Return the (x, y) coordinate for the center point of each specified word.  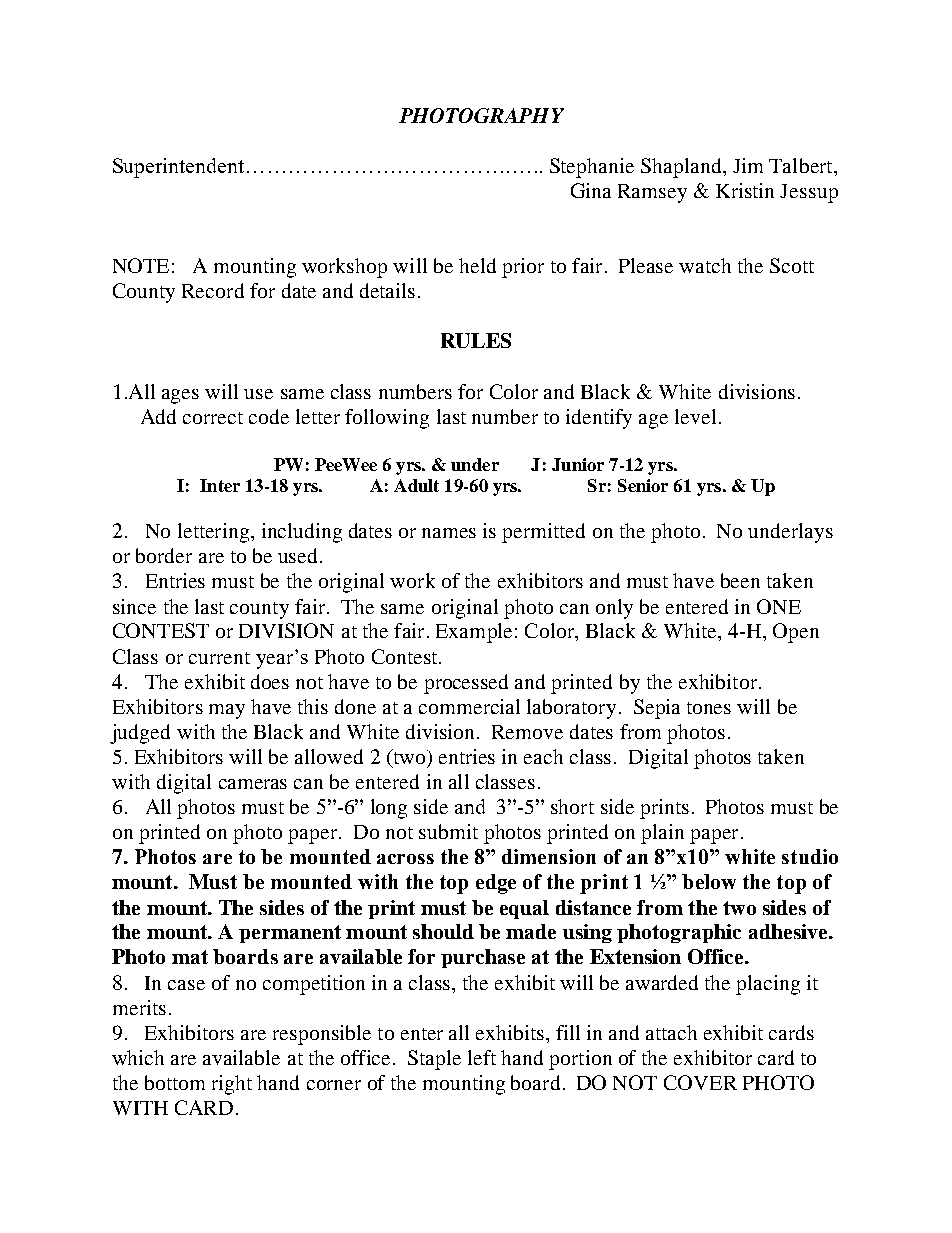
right (232, 1085)
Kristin (745, 190)
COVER (700, 1082)
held (477, 265)
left (482, 1057)
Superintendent (178, 168)
